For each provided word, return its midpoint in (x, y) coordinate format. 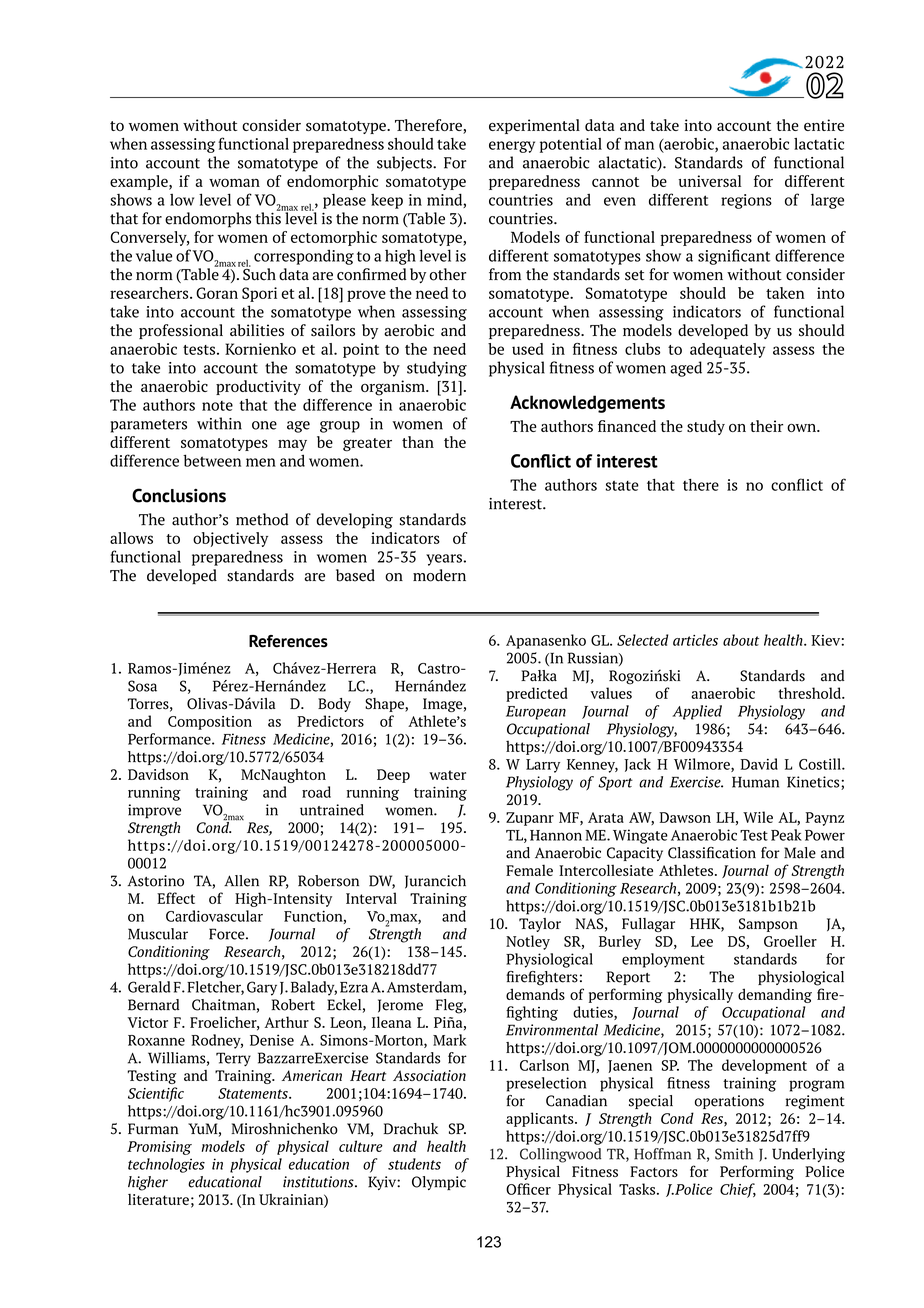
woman (234, 182)
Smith (734, 1154)
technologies (166, 1165)
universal (709, 181)
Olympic (439, 1183)
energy (512, 147)
